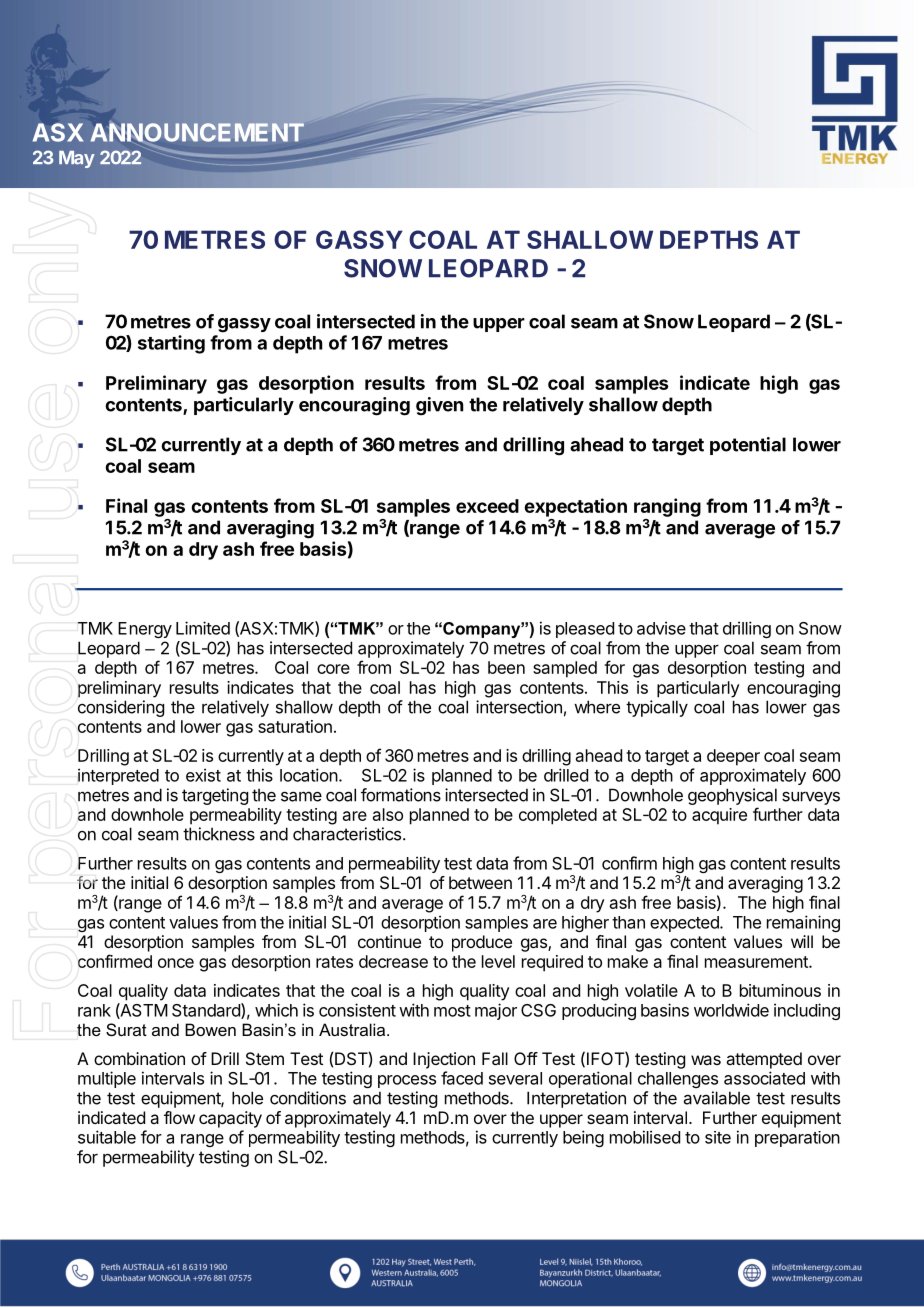 The image size is (924, 1308). I want to click on acquire, so click(719, 816).
